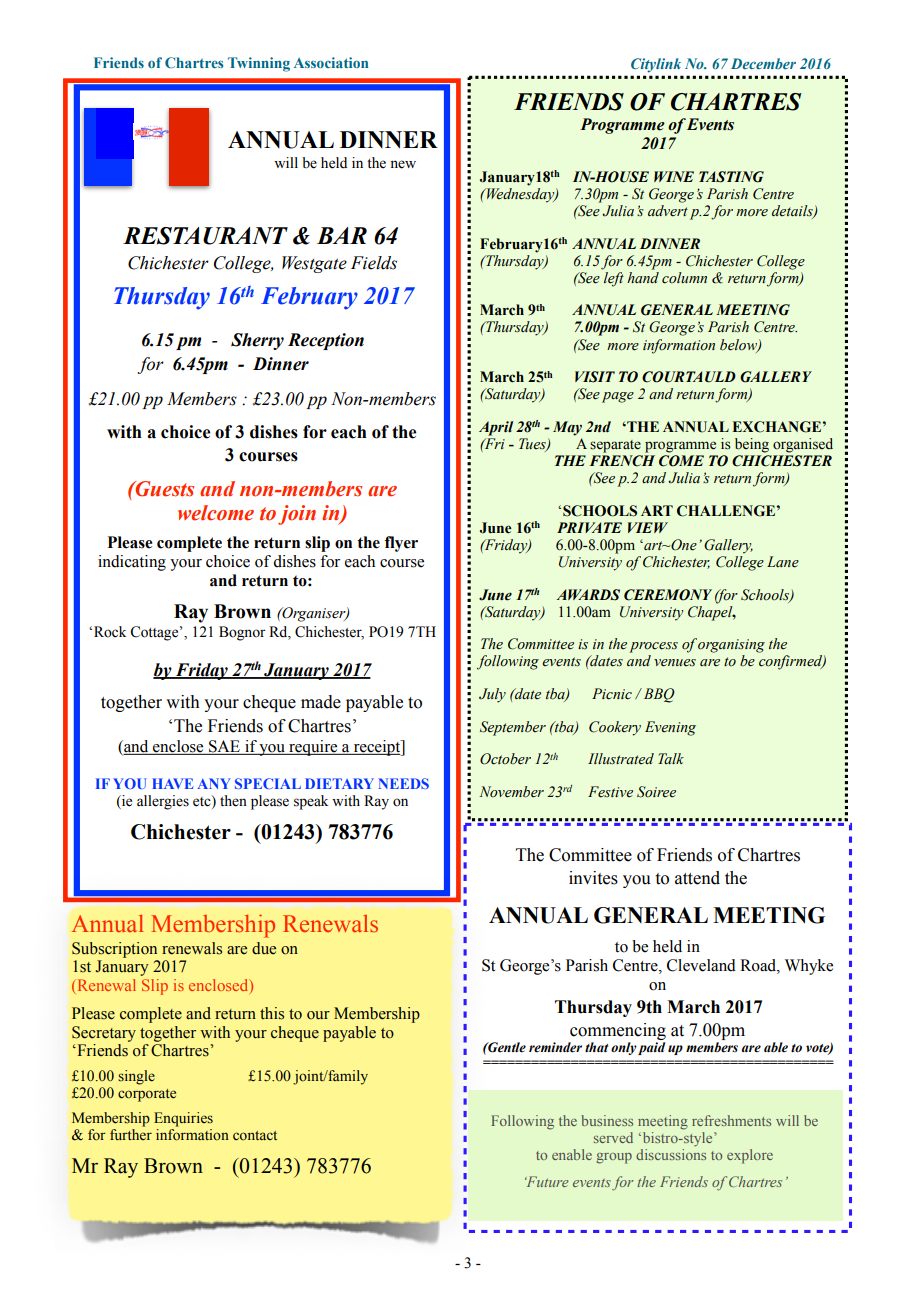 This page has height=1308, width=924. What do you see at coordinates (173, 783) in the page?
I see `HAVE` at bounding box center [173, 783].
